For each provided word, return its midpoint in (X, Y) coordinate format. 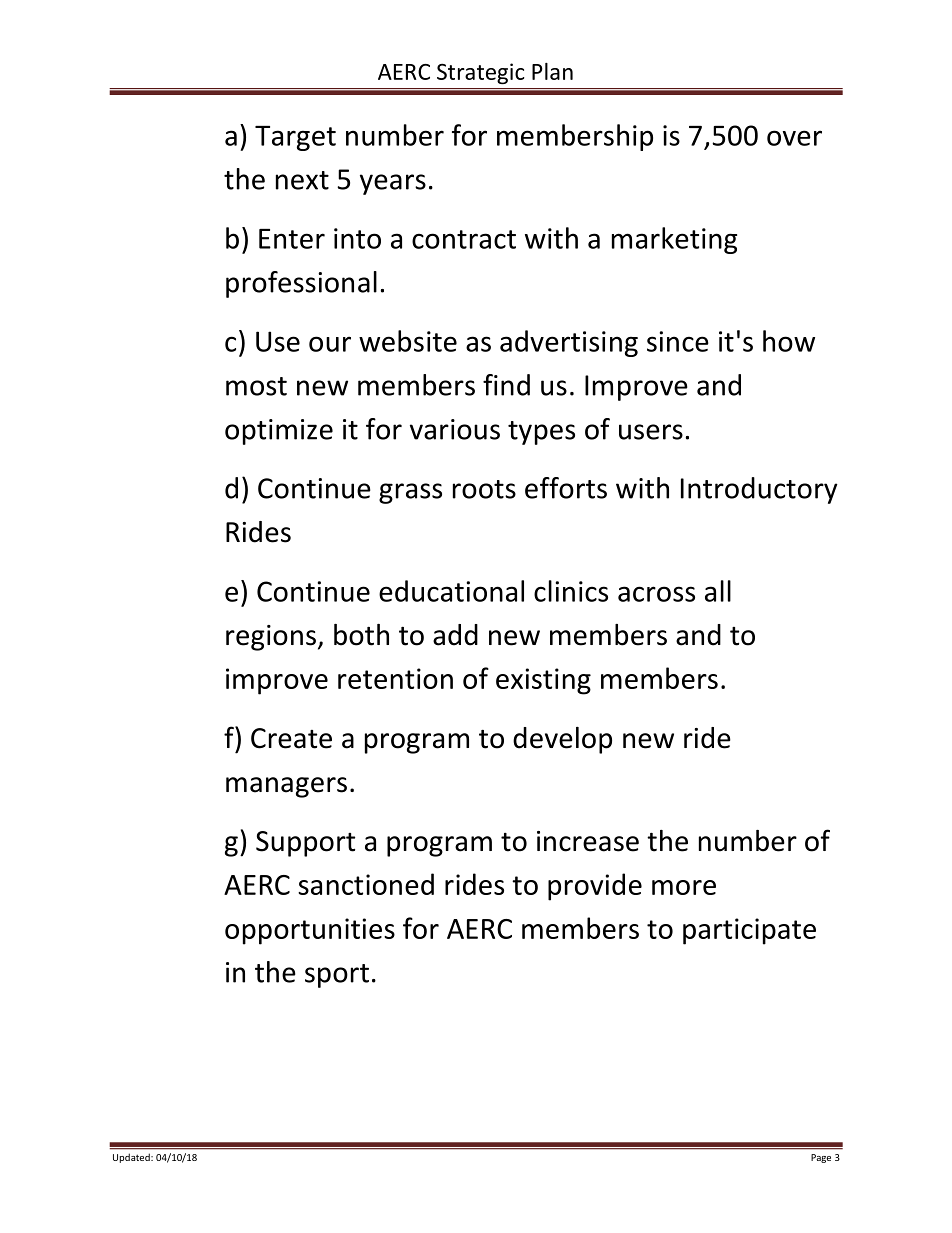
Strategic (481, 73)
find (506, 385)
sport (337, 976)
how (789, 341)
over (794, 138)
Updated (132, 1158)
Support (305, 844)
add (455, 635)
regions (271, 638)
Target (295, 138)
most (256, 386)
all (718, 591)
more (684, 887)
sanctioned (366, 884)
